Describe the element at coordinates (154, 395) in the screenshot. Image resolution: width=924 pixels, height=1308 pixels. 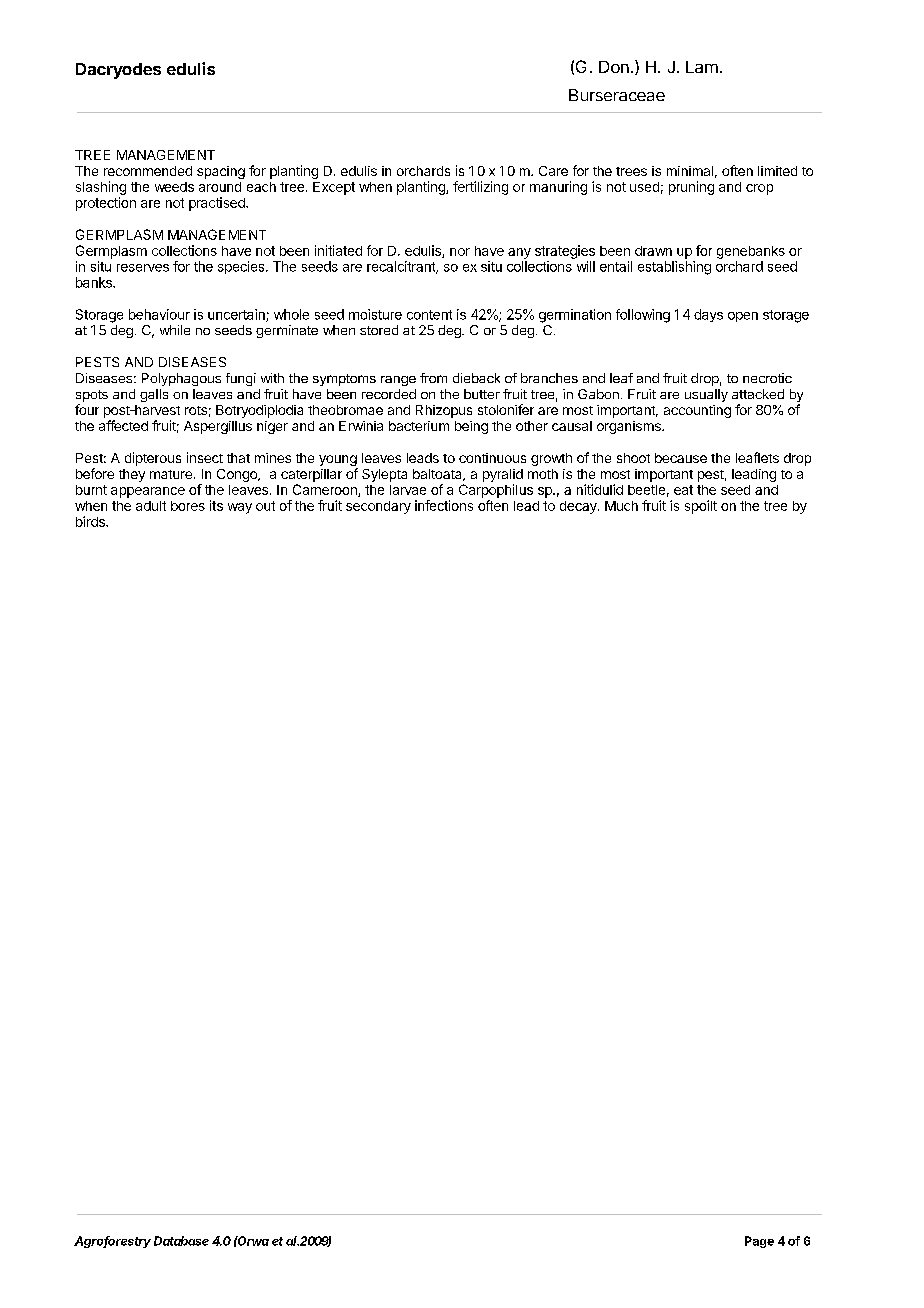
I see `galls` at that location.
